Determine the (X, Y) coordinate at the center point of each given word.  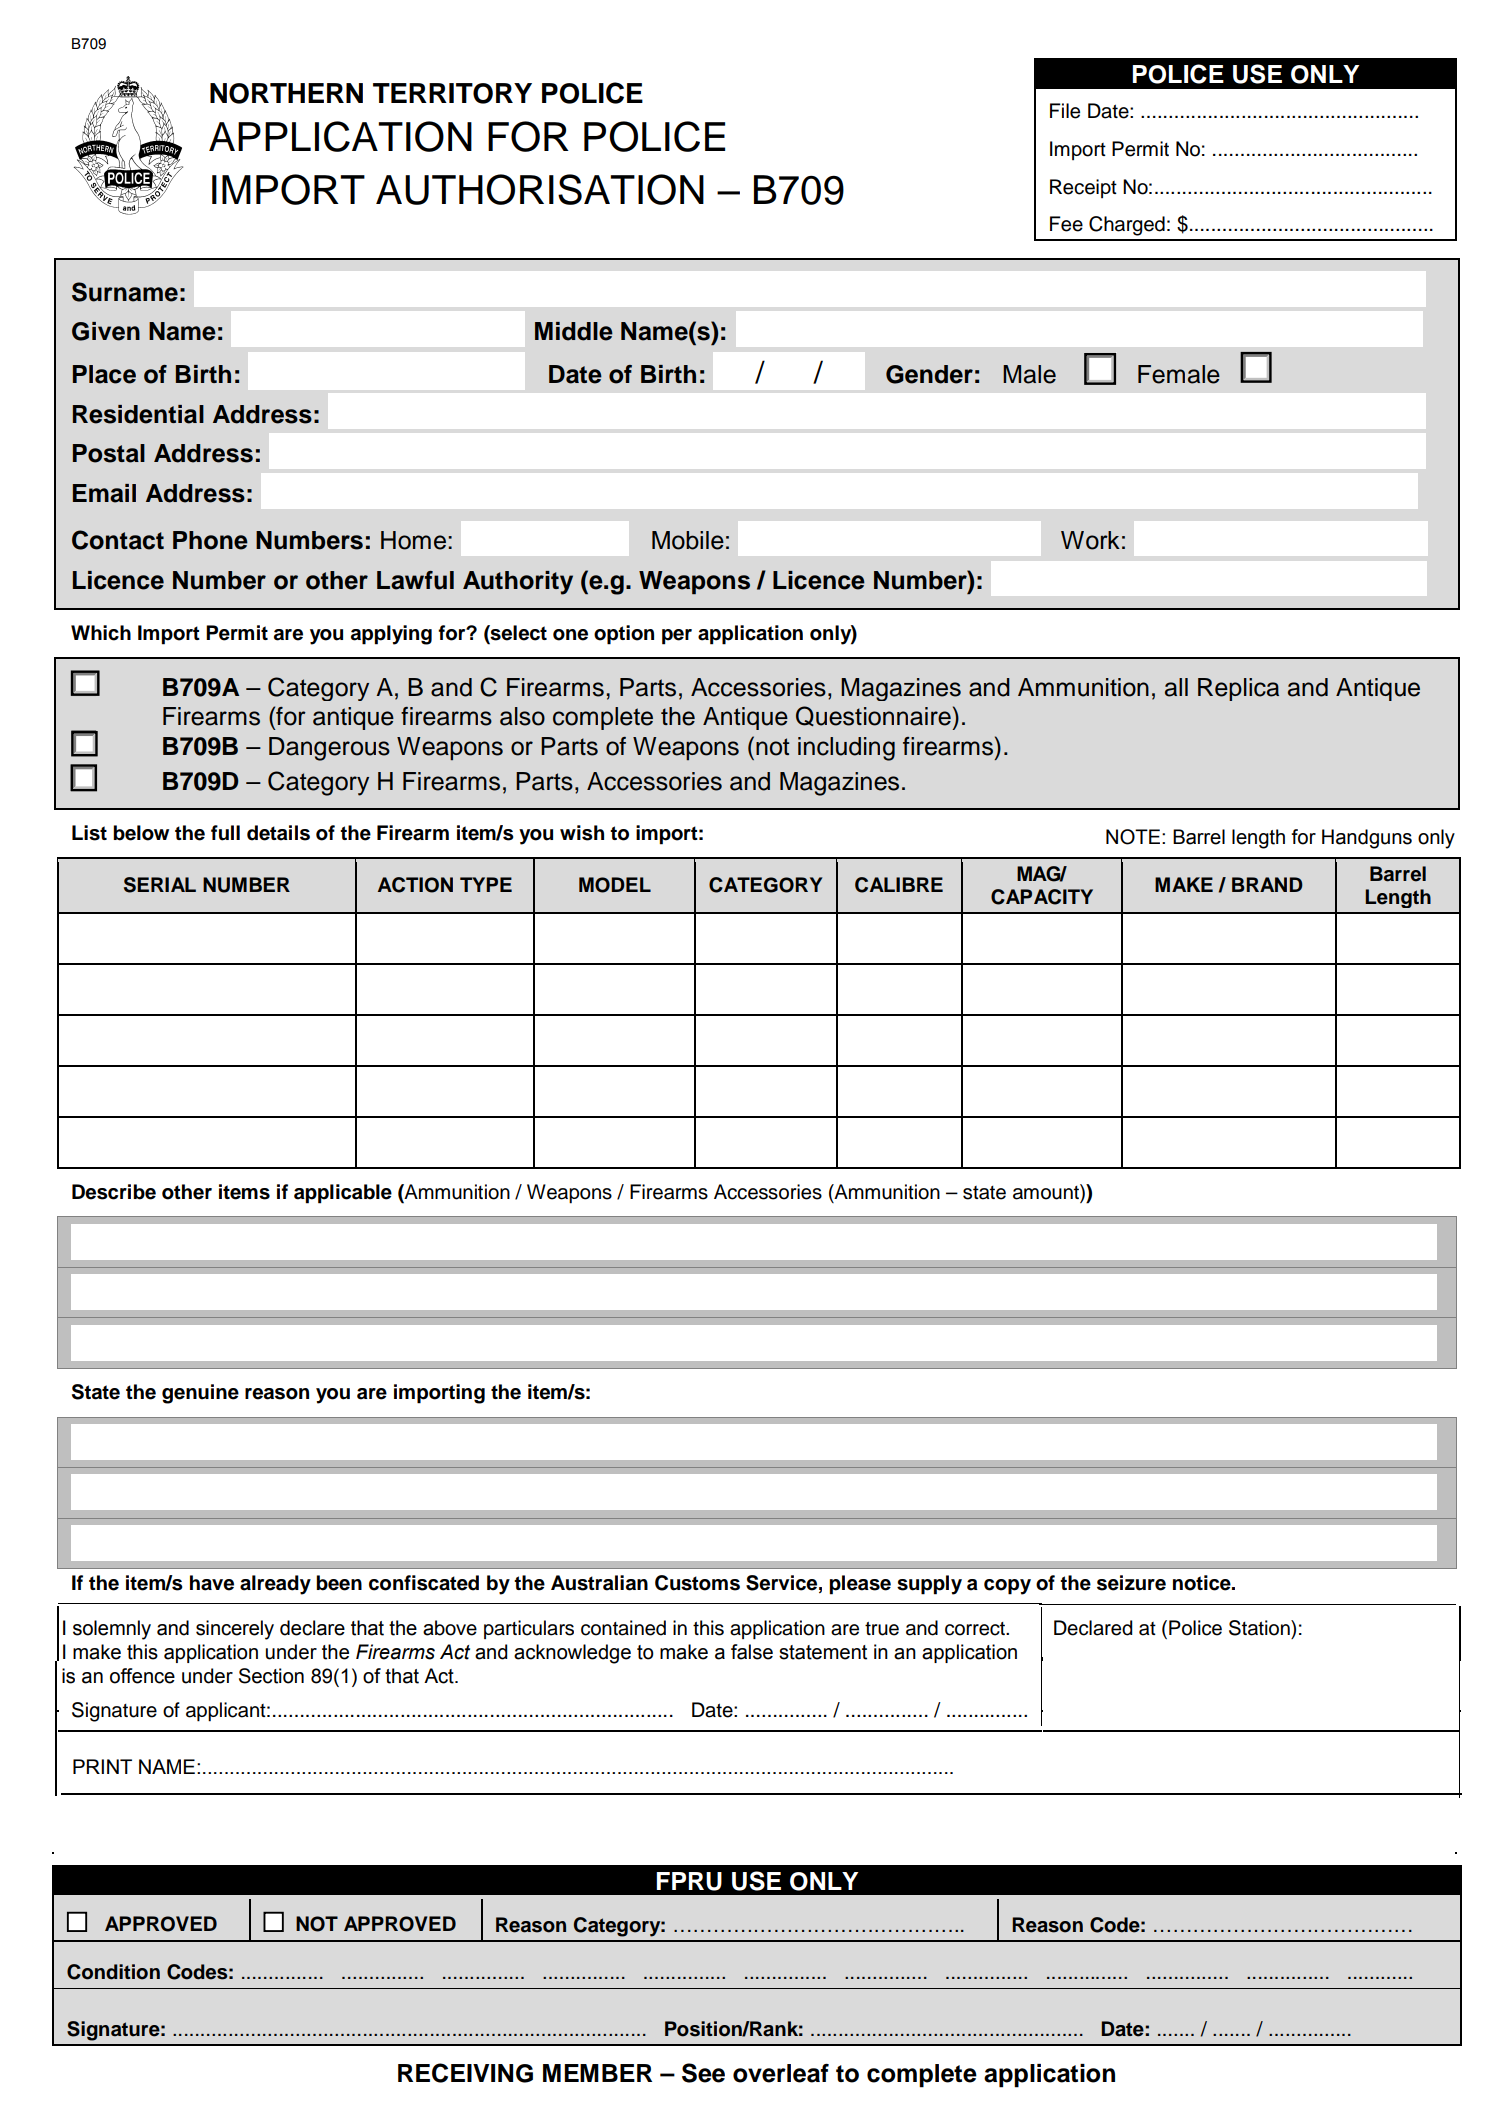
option (624, 635)
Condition (113, 1972)
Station (1260, 1628)
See (703, 2073)
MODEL (615, 885)
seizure (1131, 1583)
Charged (1127, 226)
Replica (1238, 689)
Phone (210, 540)
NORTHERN (286, 93)
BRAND (1267, 884)
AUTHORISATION (540, 189)
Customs (697, 1583)
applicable (343, 1194)
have (212, 1583)
